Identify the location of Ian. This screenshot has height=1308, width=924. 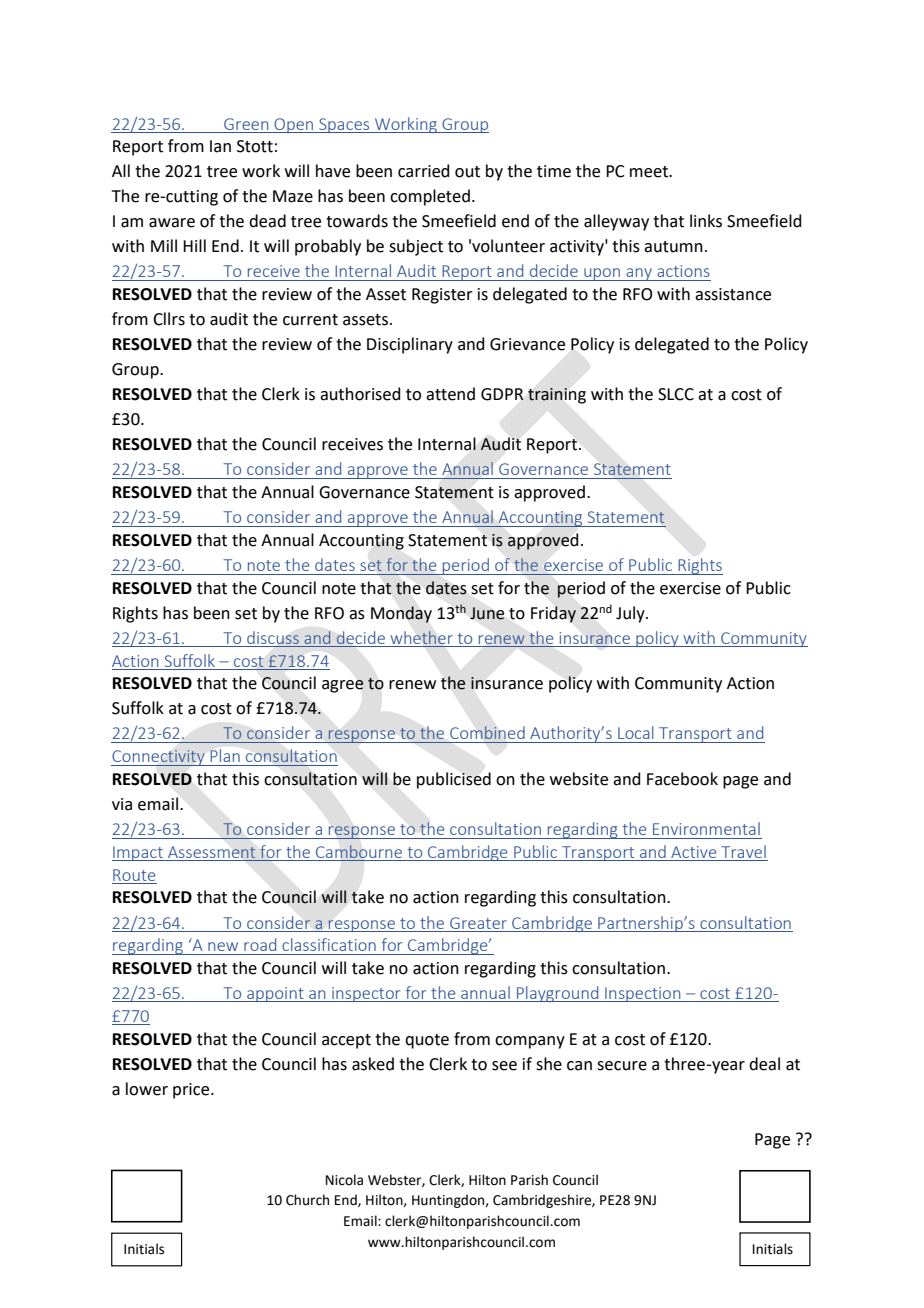
(220, 146).
